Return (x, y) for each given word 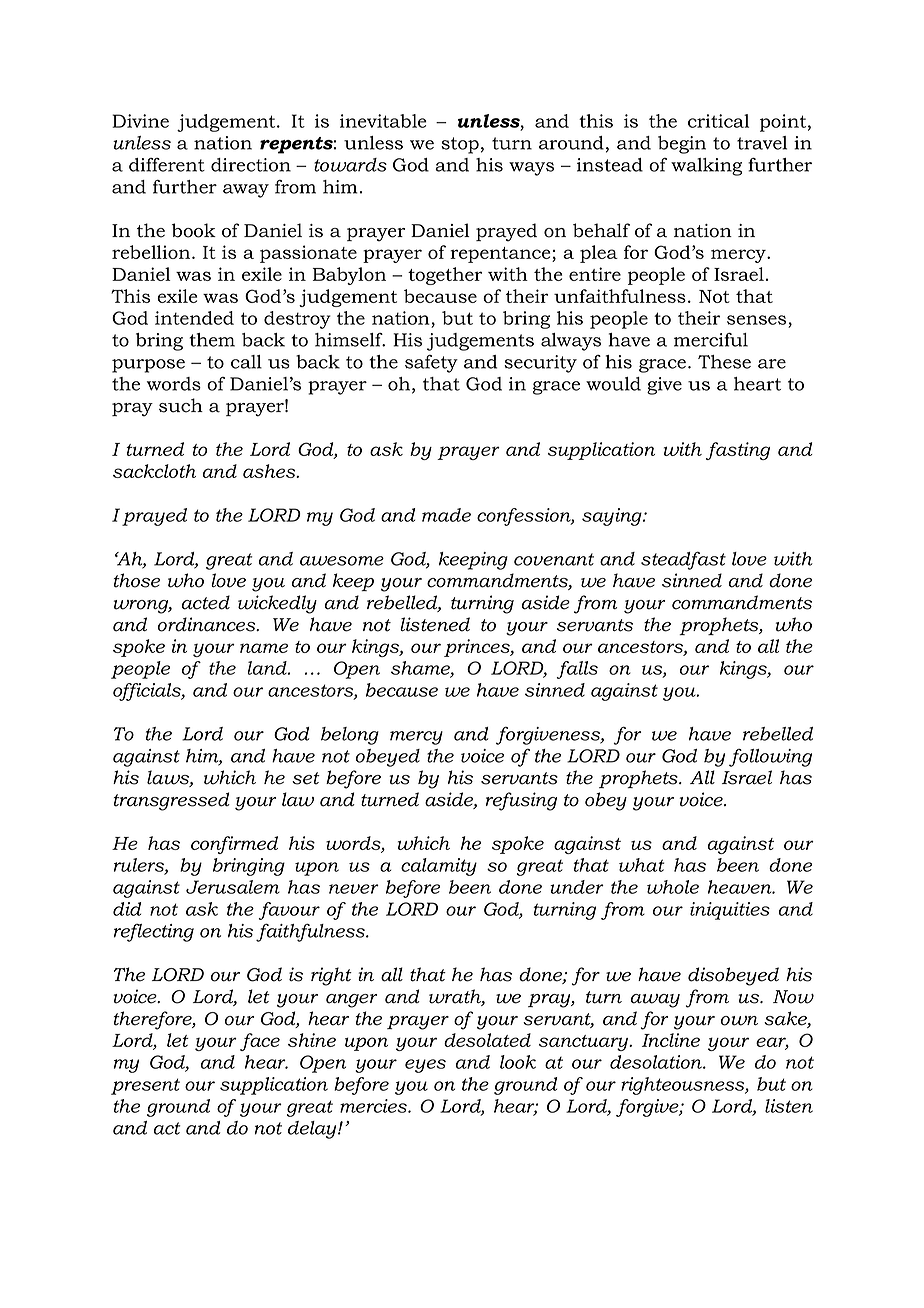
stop (460, 145)
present (145, 1086)
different (167, 165)
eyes (425, 1066)
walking (706, 167)
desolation (657, 1062)
